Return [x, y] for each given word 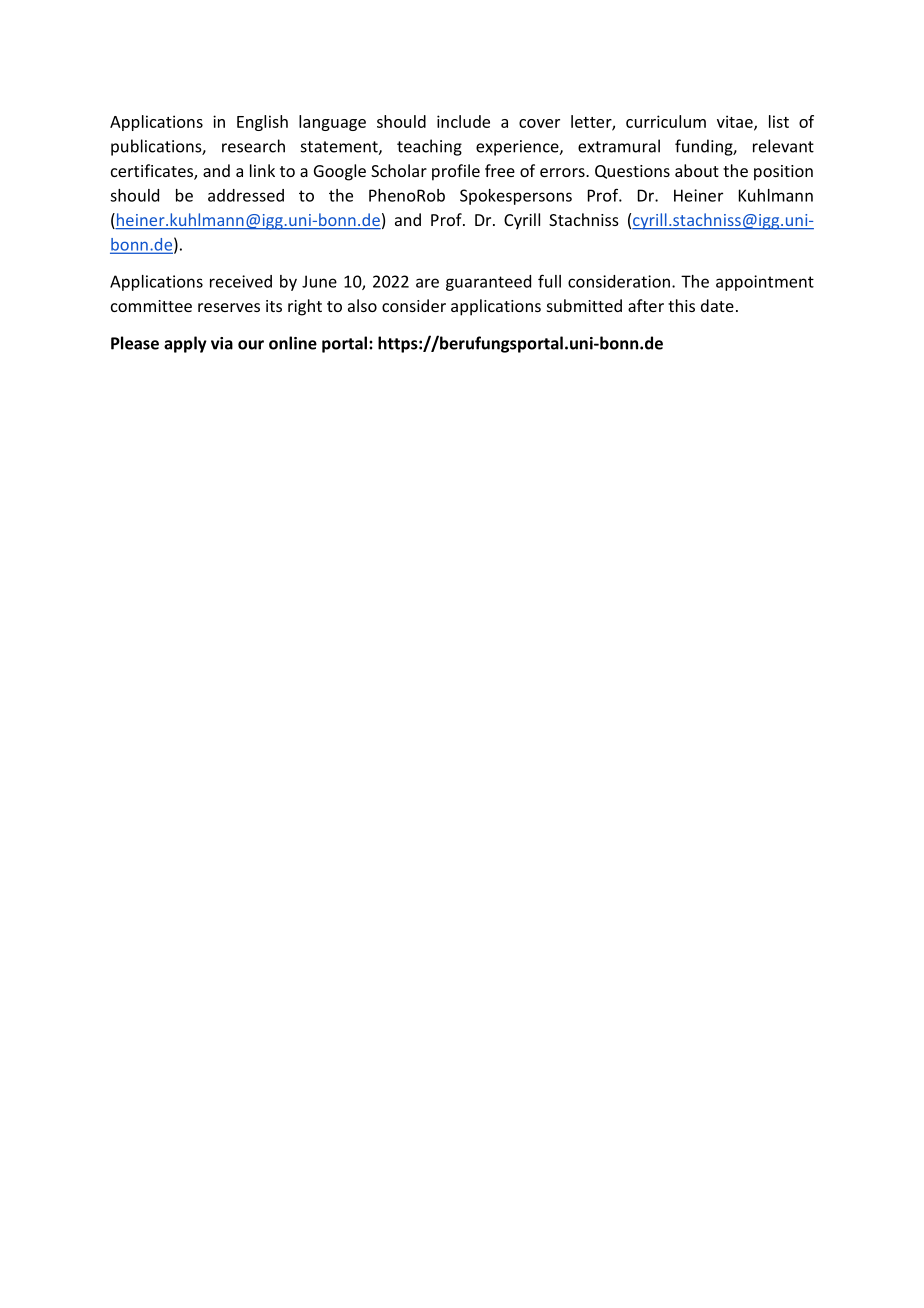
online [293, 343]
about [697, 170]
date [717, 305]
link [262, 170]
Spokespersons [516, 197]
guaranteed [488, 283]
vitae [736, 122]
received [241, 281]
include [463, 121]
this [681, 305]
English [262, 123]
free [500, 170]
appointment [765, 283]
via [222, 343]
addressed [246, 195]
